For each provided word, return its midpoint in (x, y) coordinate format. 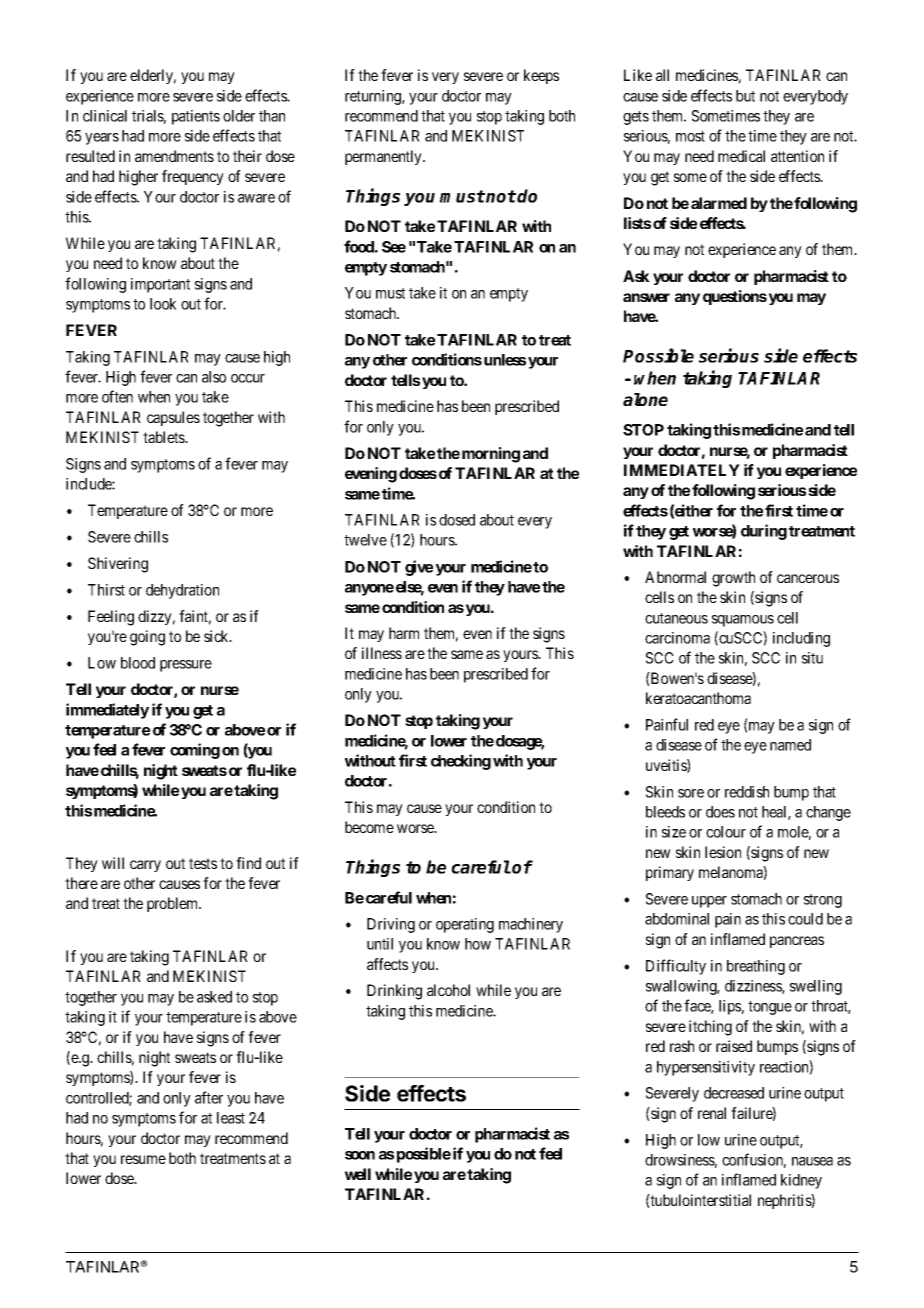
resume (143, 1159)
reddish (747, 792)
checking (461, 762)
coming (195, 751)
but (745, 96)
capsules (173, 418)
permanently (384, 157)
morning (491, 455)
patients (196, 117)
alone (645, 399)
